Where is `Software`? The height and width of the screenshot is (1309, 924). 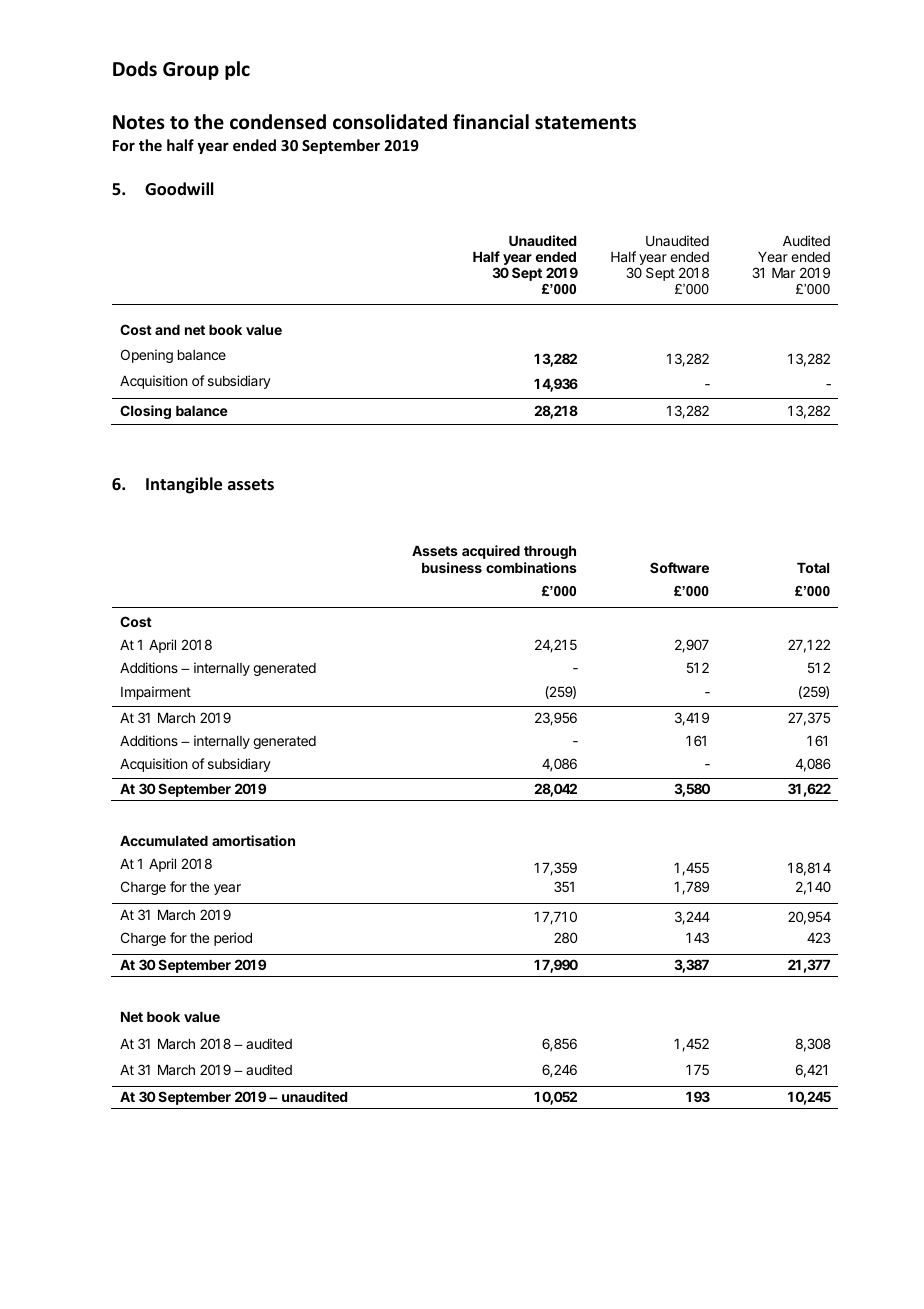 Software is located at coordinates (679, 567).
